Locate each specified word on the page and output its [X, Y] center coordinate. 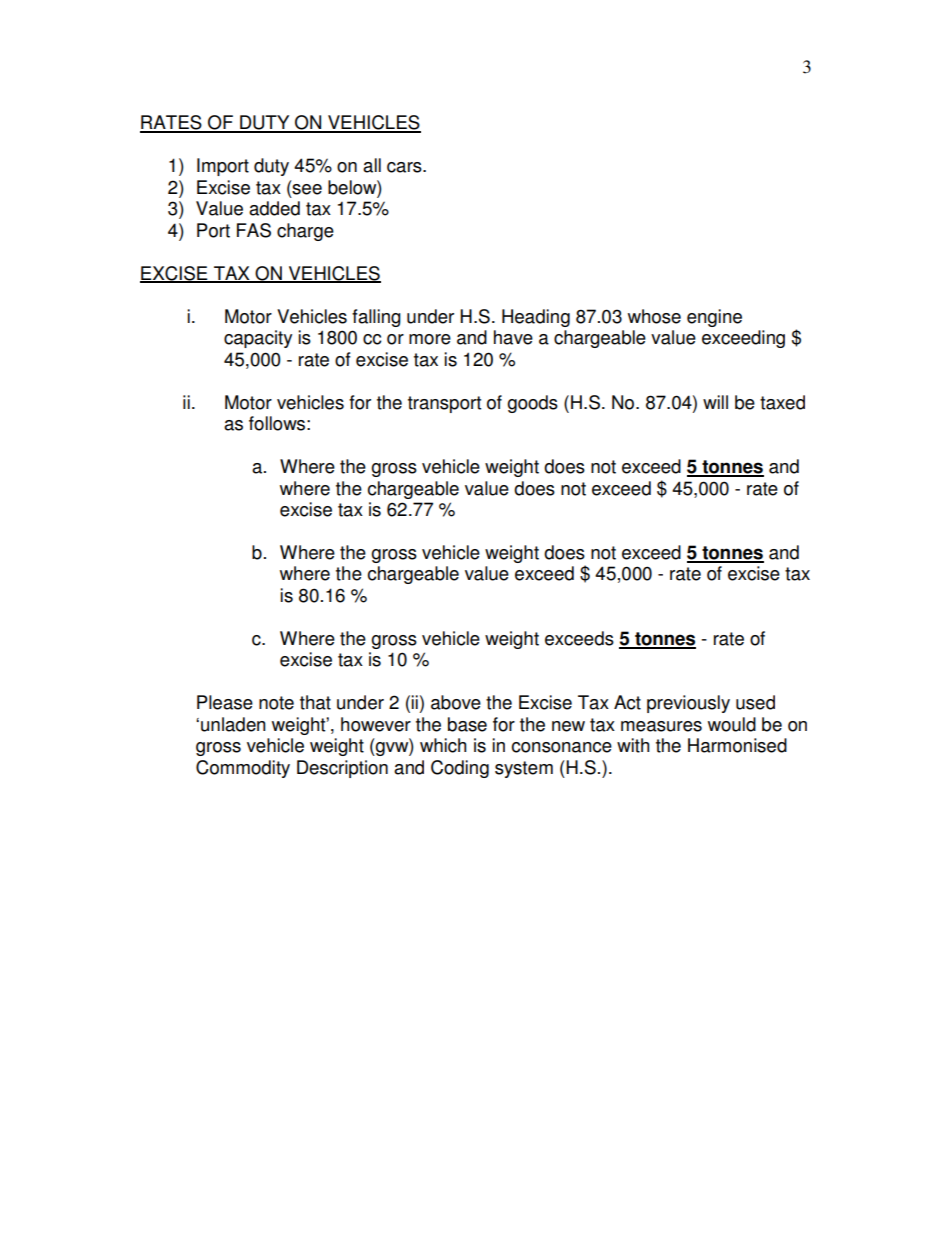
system [524, 769]
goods [532, 404]
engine [714, 318]
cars [405, 167]
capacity [258, 339]
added [274, 208]
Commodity [243, 769]
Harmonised [737, 745]
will [715, 402]
